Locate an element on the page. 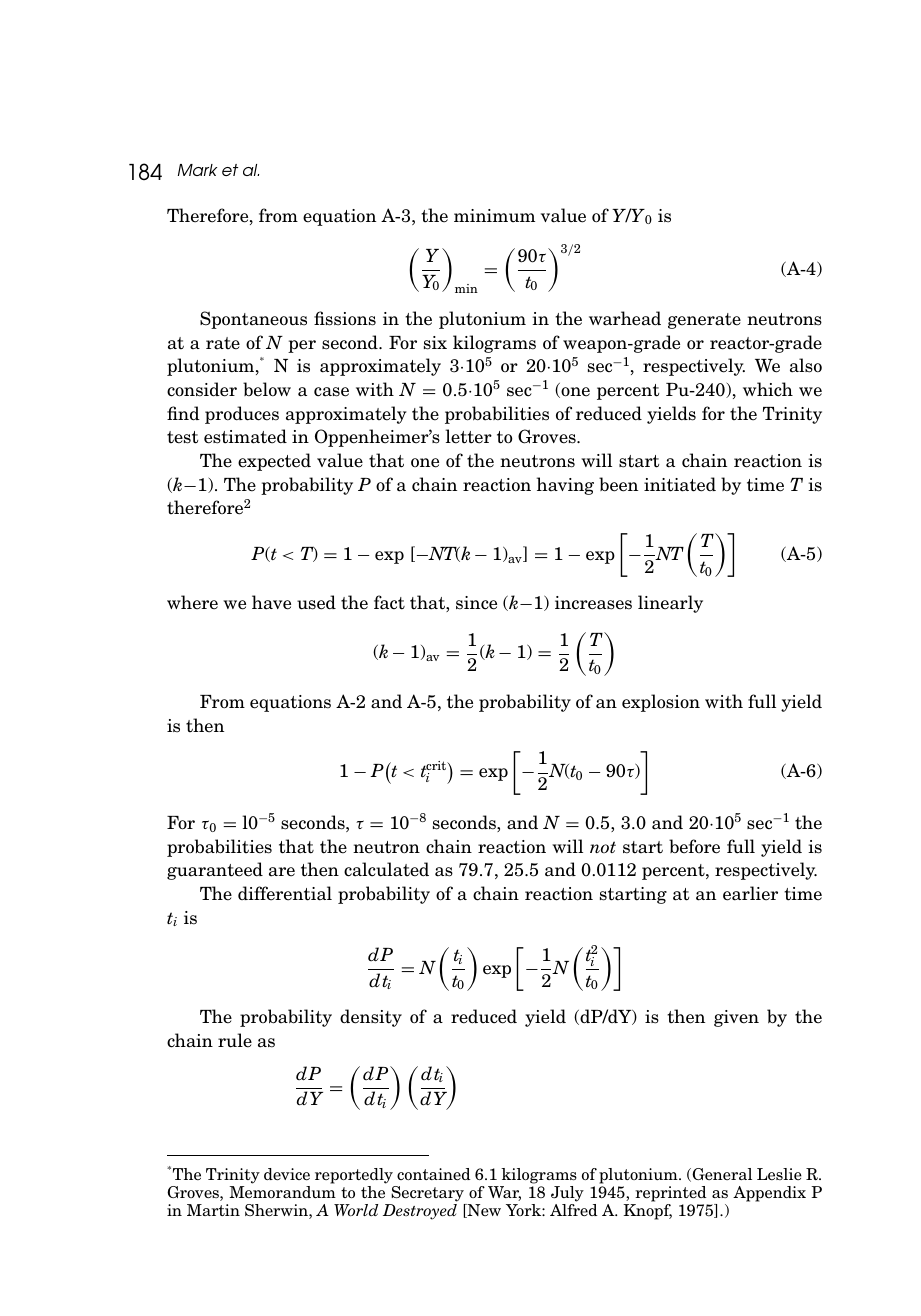  New is located at coordinates (483, 1211).
